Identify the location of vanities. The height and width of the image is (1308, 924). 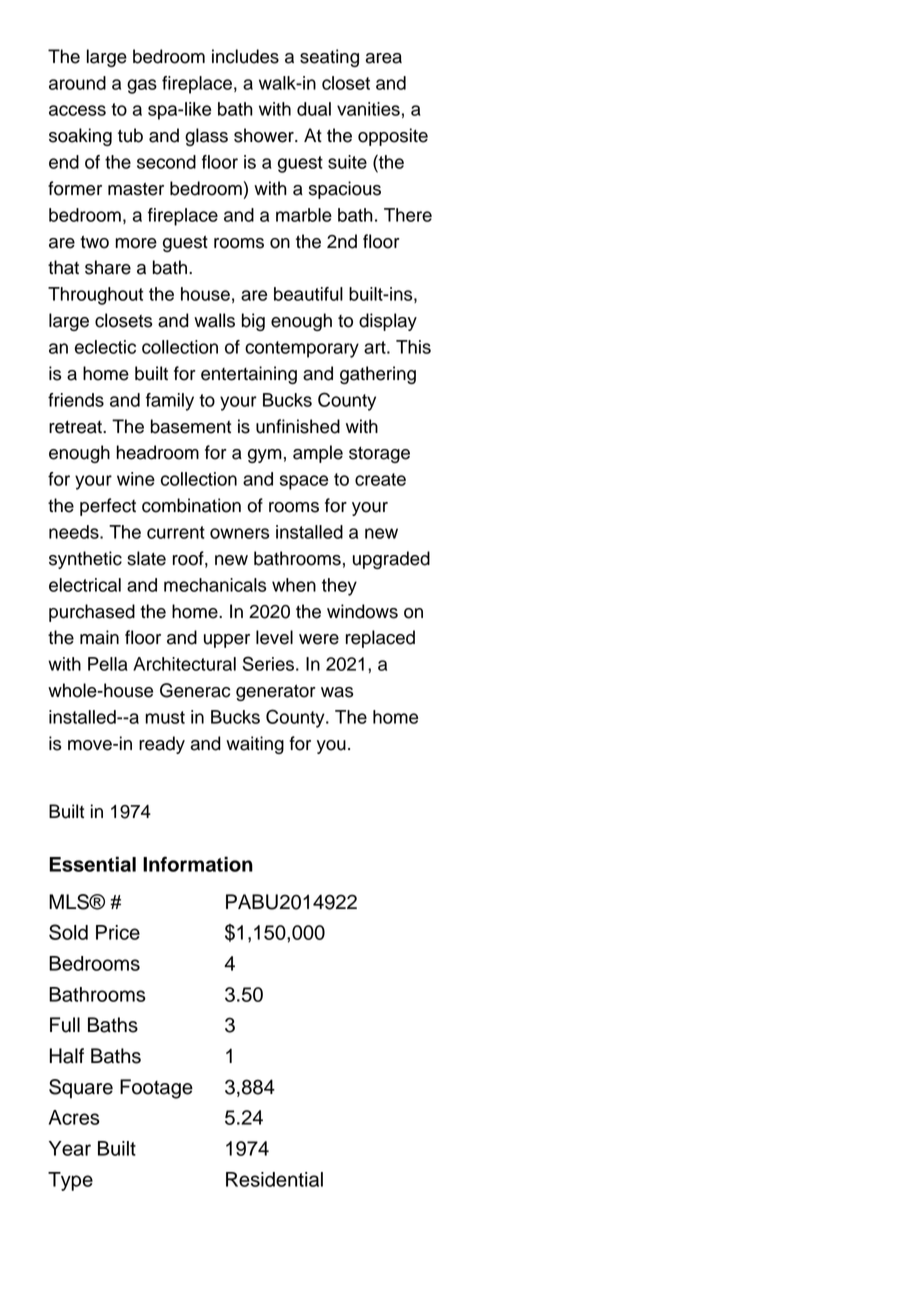
(368, 109).
